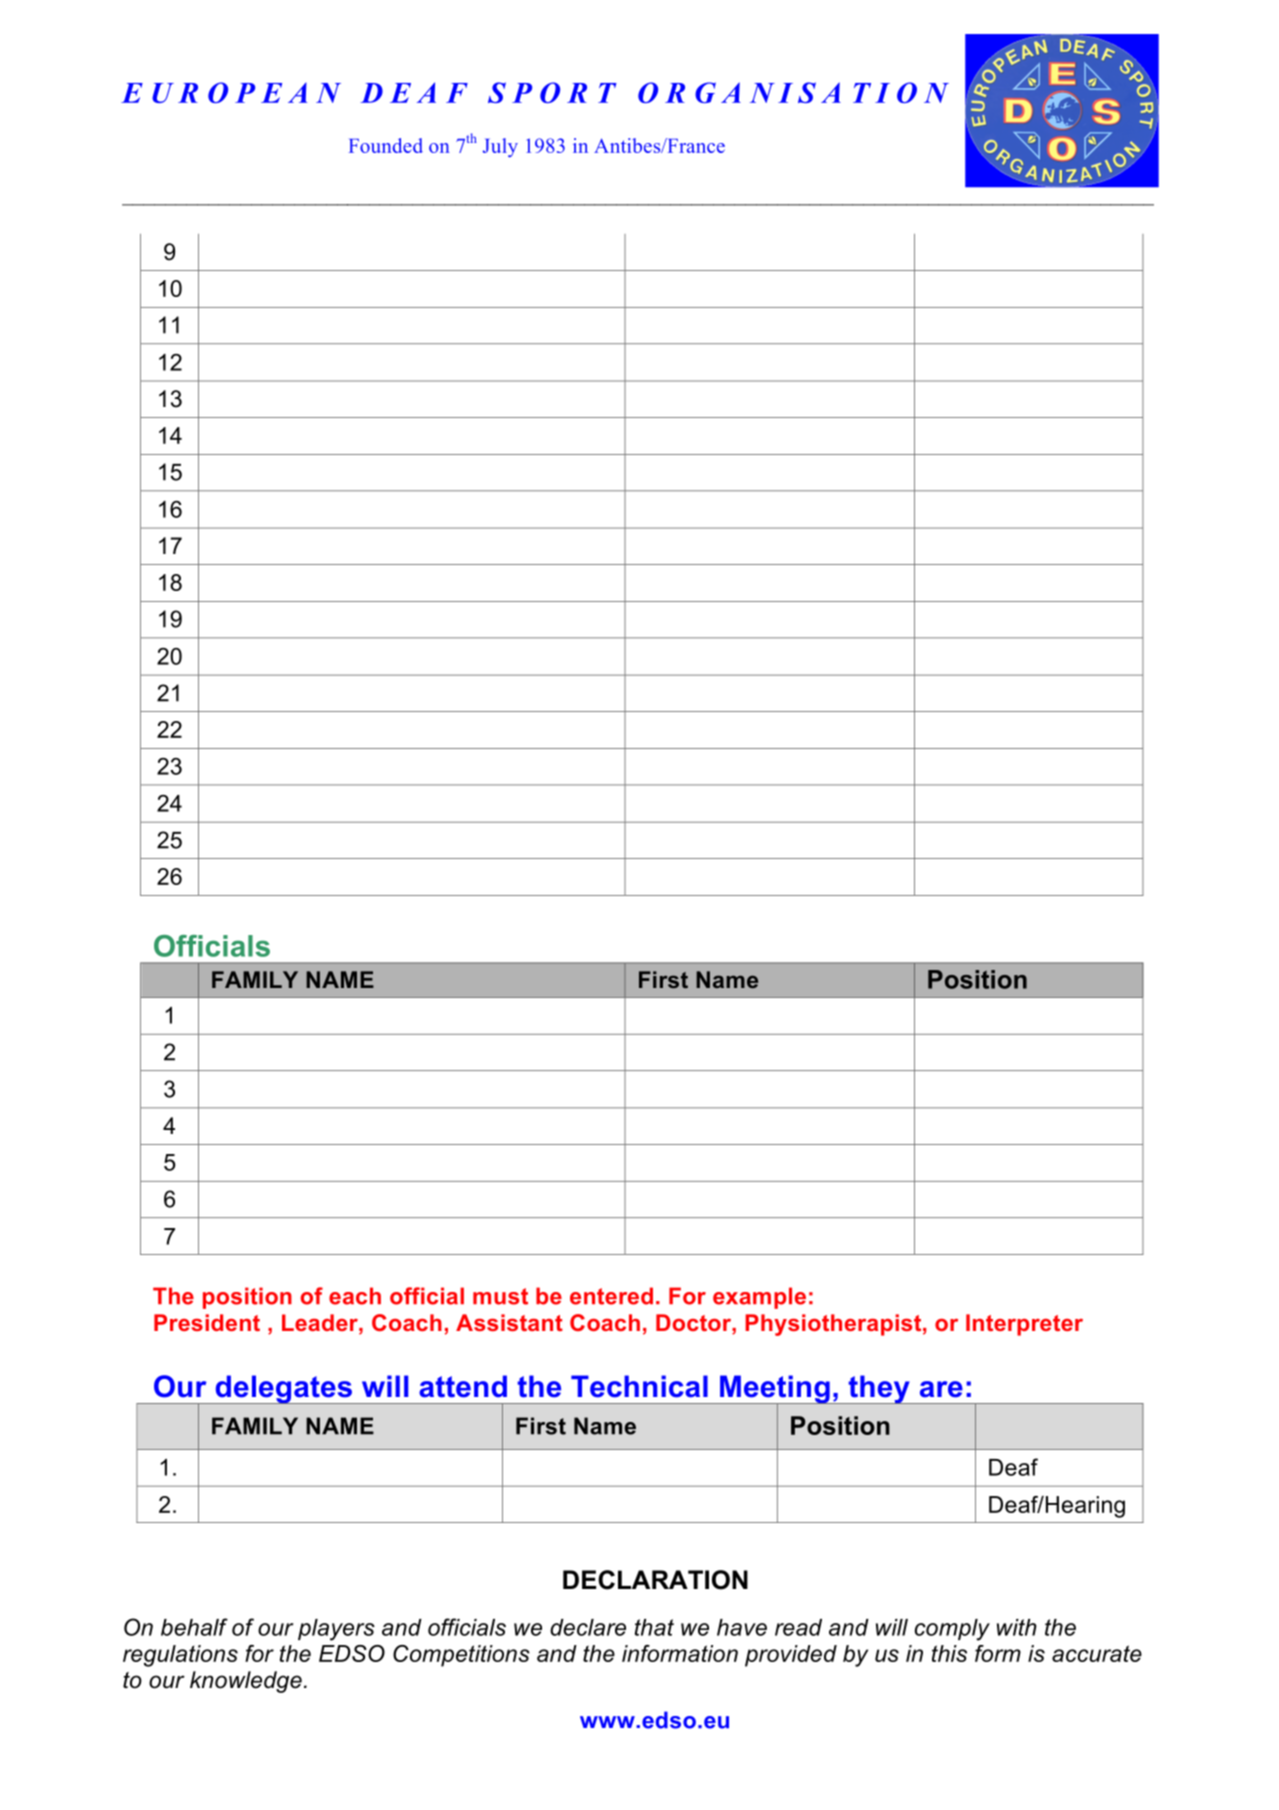 This screenshot has width=1279, height=1810. Describe the element at coordinates (1017, 1627) in the screenshot. I see `with` at that location.
